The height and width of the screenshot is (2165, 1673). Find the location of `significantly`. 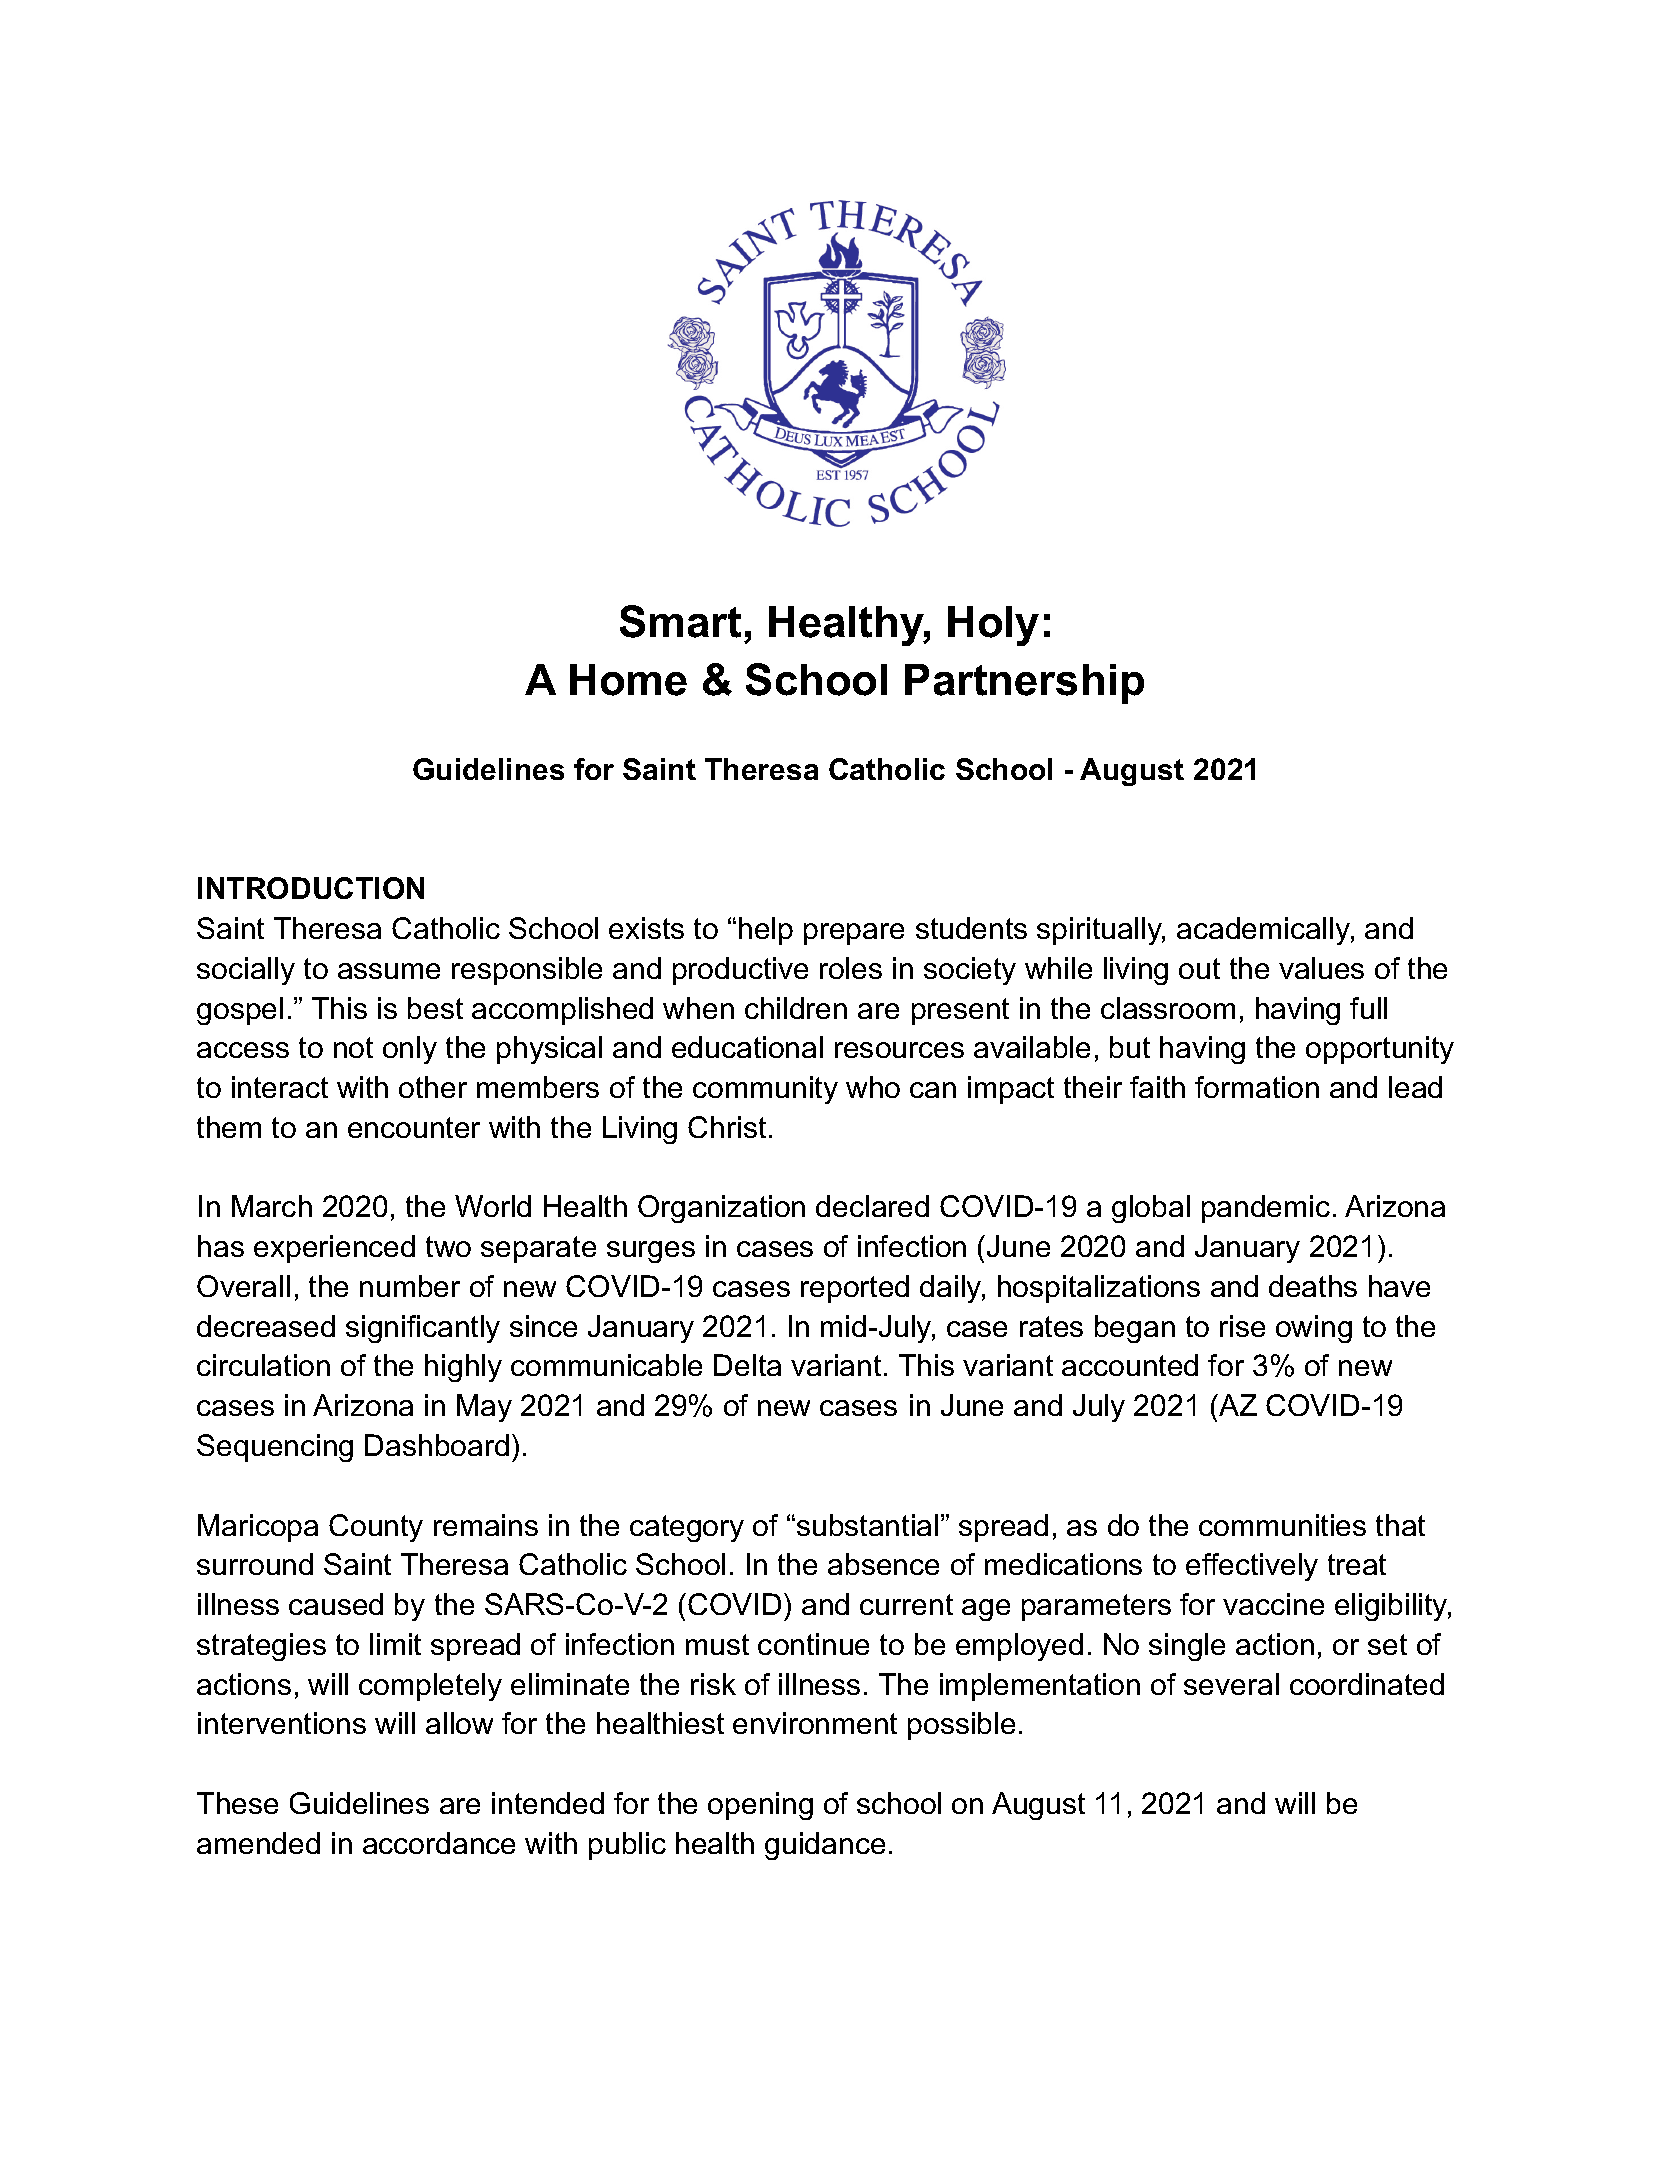

significantly is located at coordinates (423, 1329).
